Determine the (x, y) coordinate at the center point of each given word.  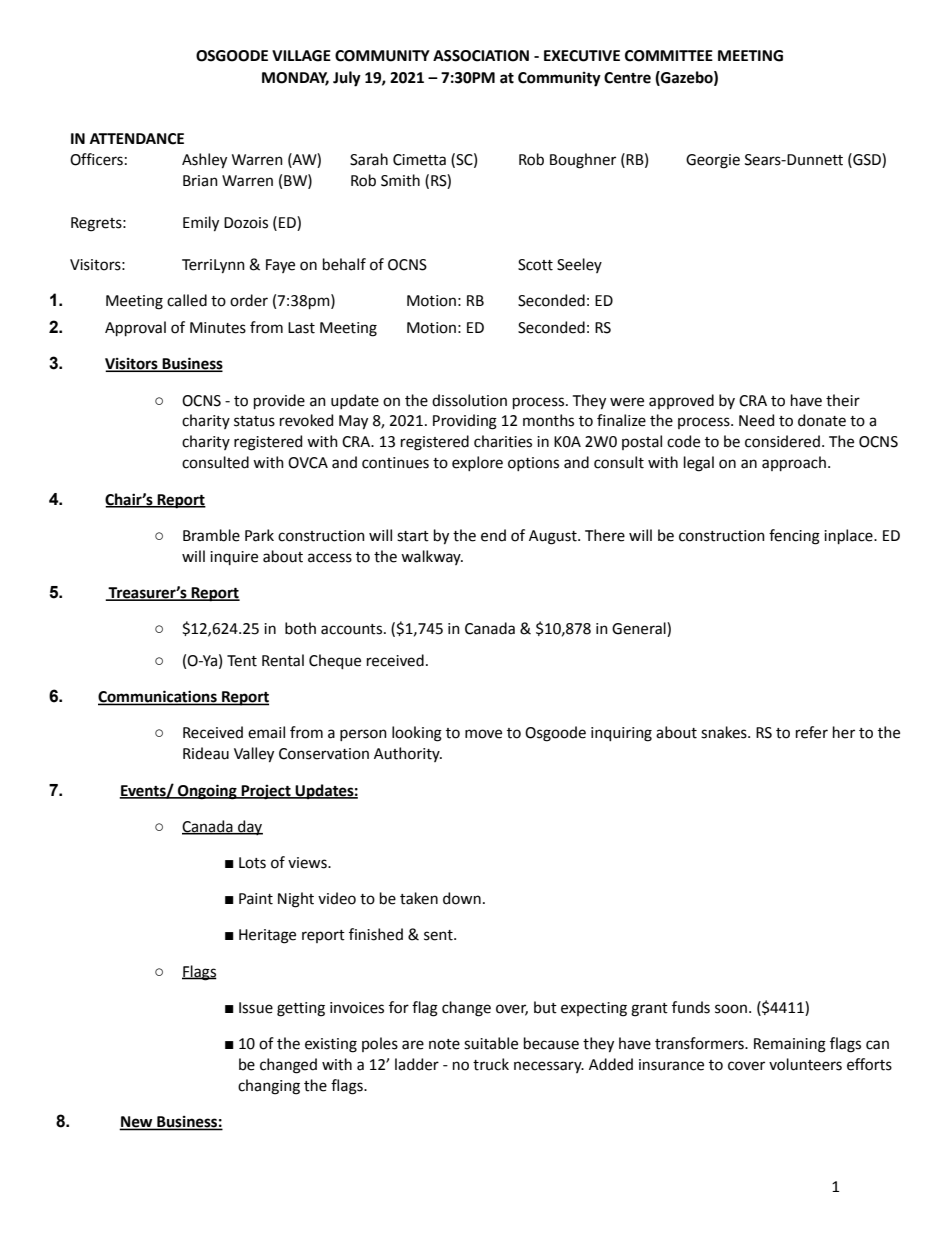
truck (491, 1064)
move (483, 734)
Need (756, 420)
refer (812, 732)
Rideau (206, 753)
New (137, 1123)
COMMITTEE (669, 56)
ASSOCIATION (481, 56)
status (254, 421)
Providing (465, 422)
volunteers (805, 1064)
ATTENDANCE (137, 139)
